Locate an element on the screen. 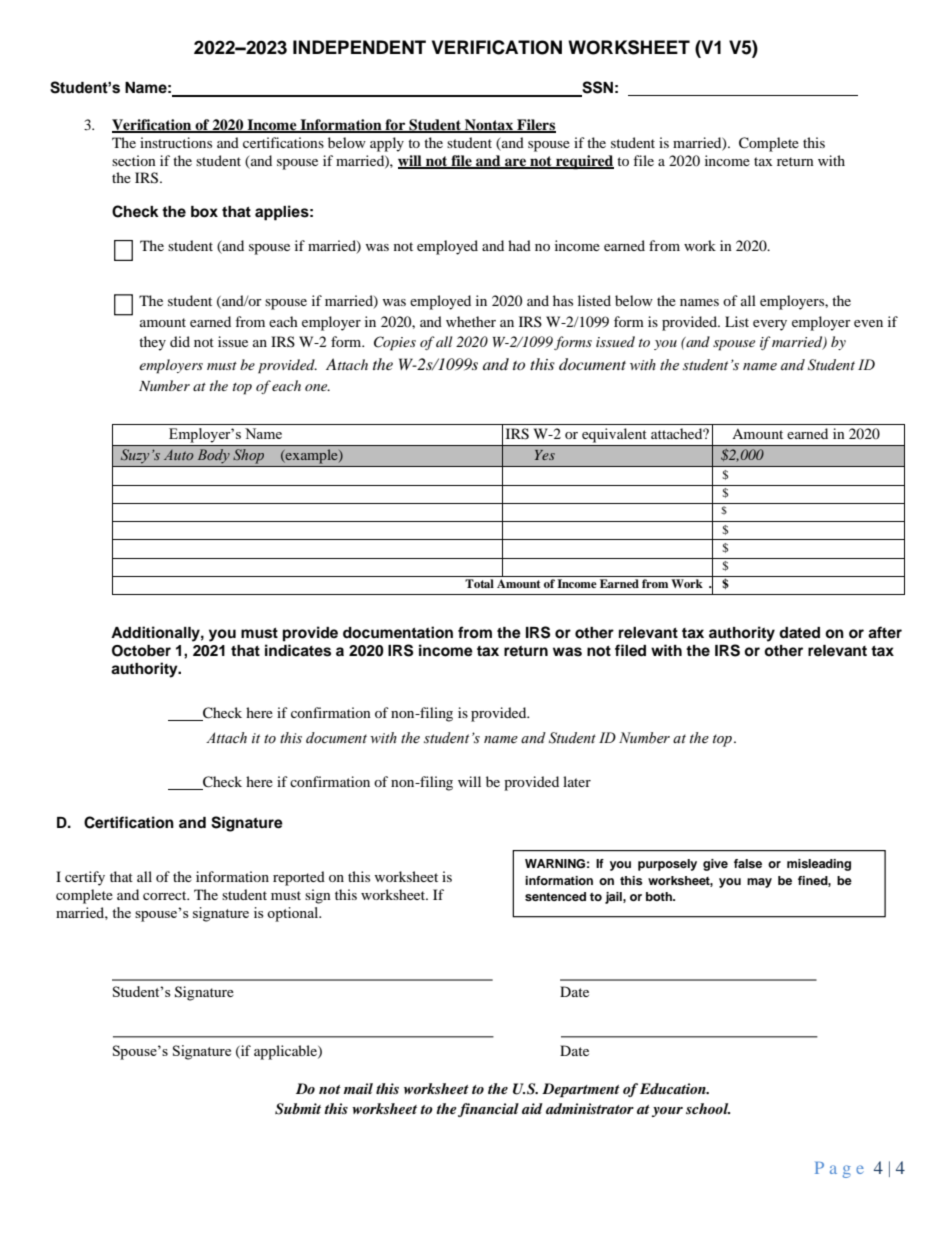  later is located at coordinates (577, 781).
